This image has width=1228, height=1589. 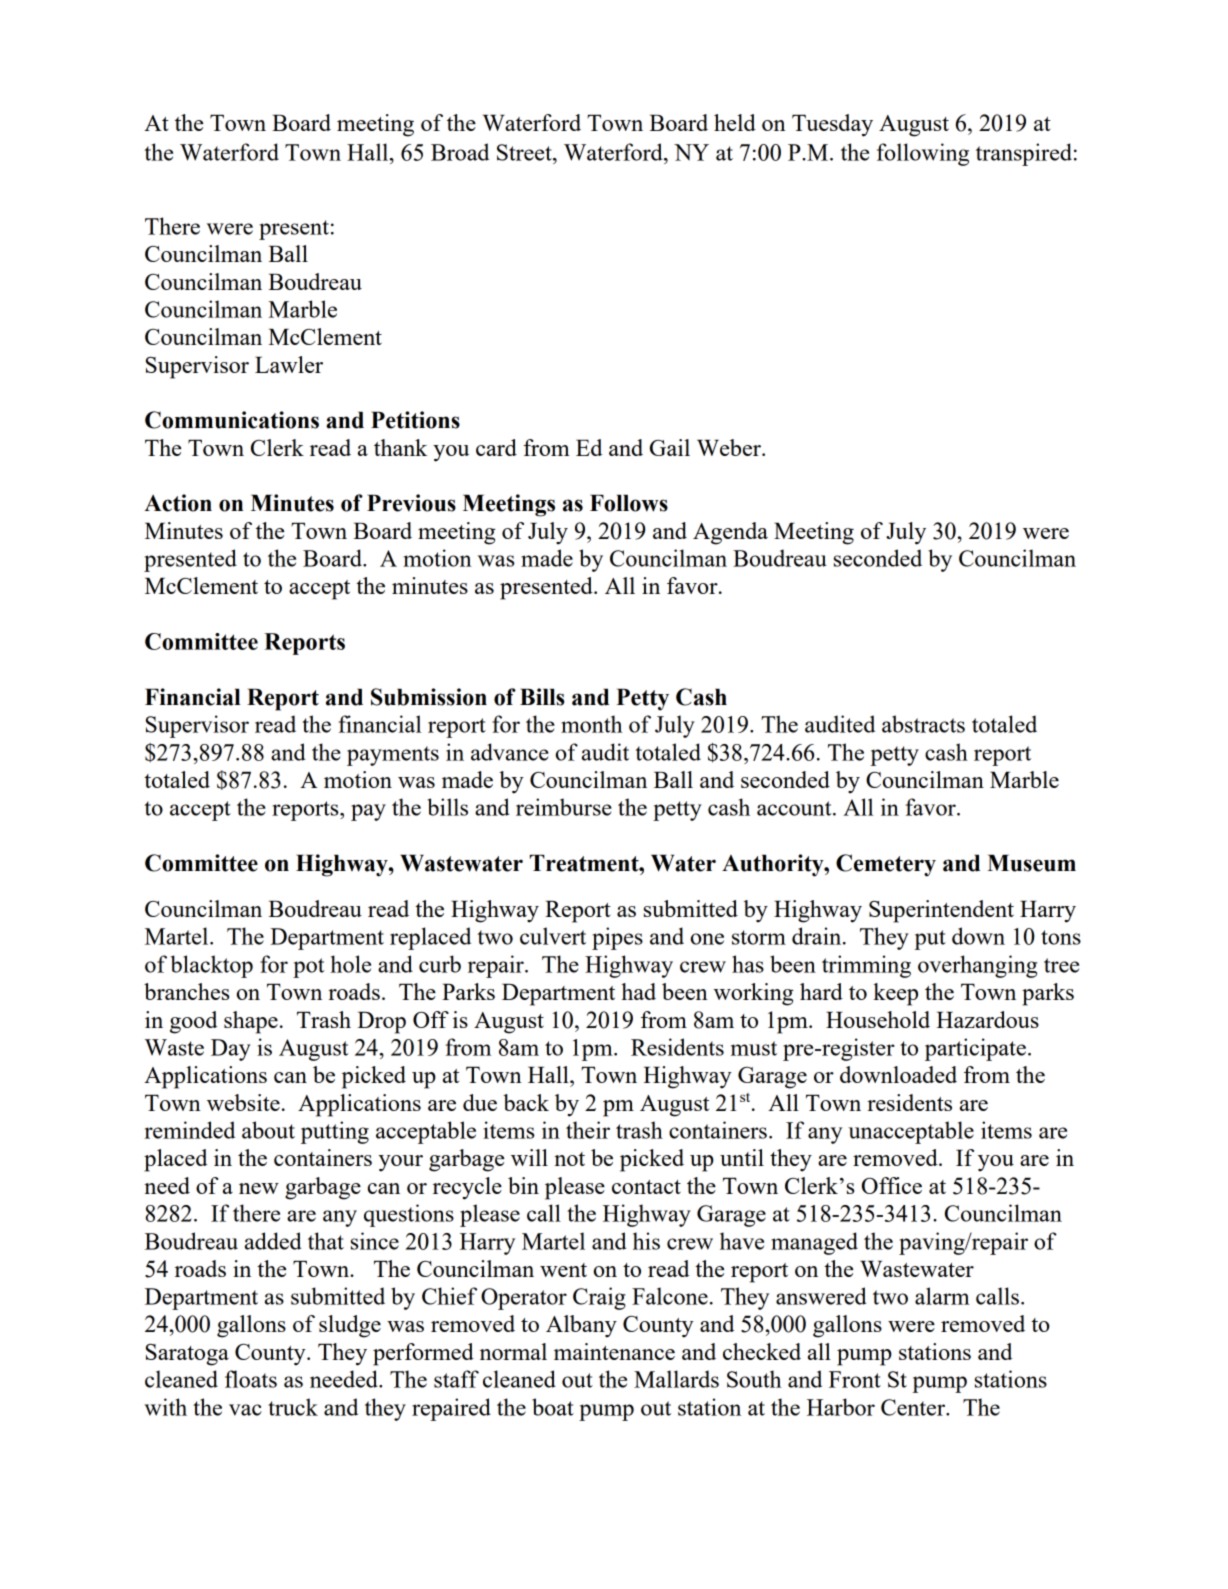 What do you see at coordinates (914, 1407) in the image?
I see `Center` at bounding box center [914, 1407].
